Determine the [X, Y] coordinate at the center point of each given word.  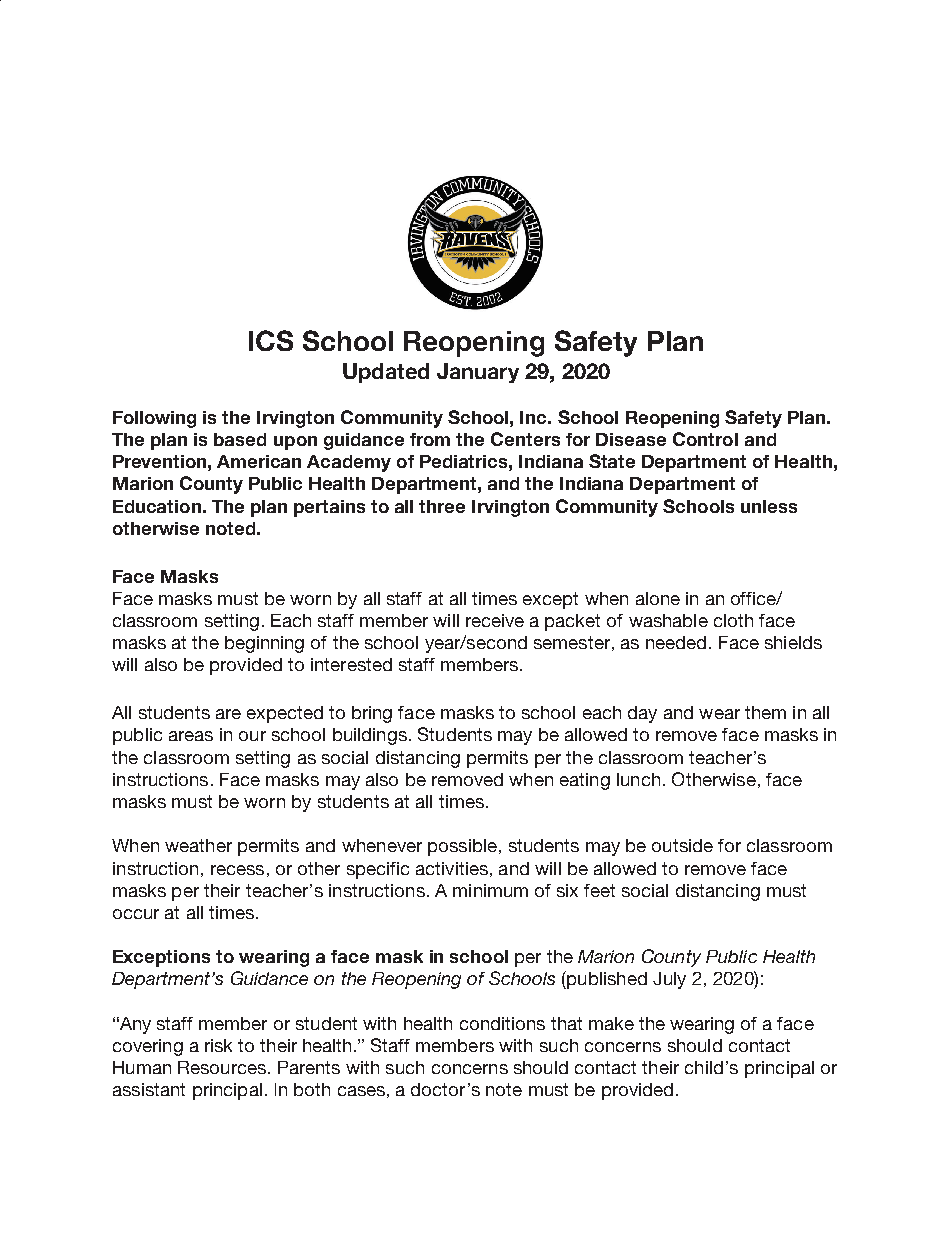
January [478, 373]
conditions [502, 1023]
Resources [222, 1067]
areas [191, 736]
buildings [370, 736]
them [765, 712]
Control [705, 439]
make [611, 1023]
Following [154, 419]
